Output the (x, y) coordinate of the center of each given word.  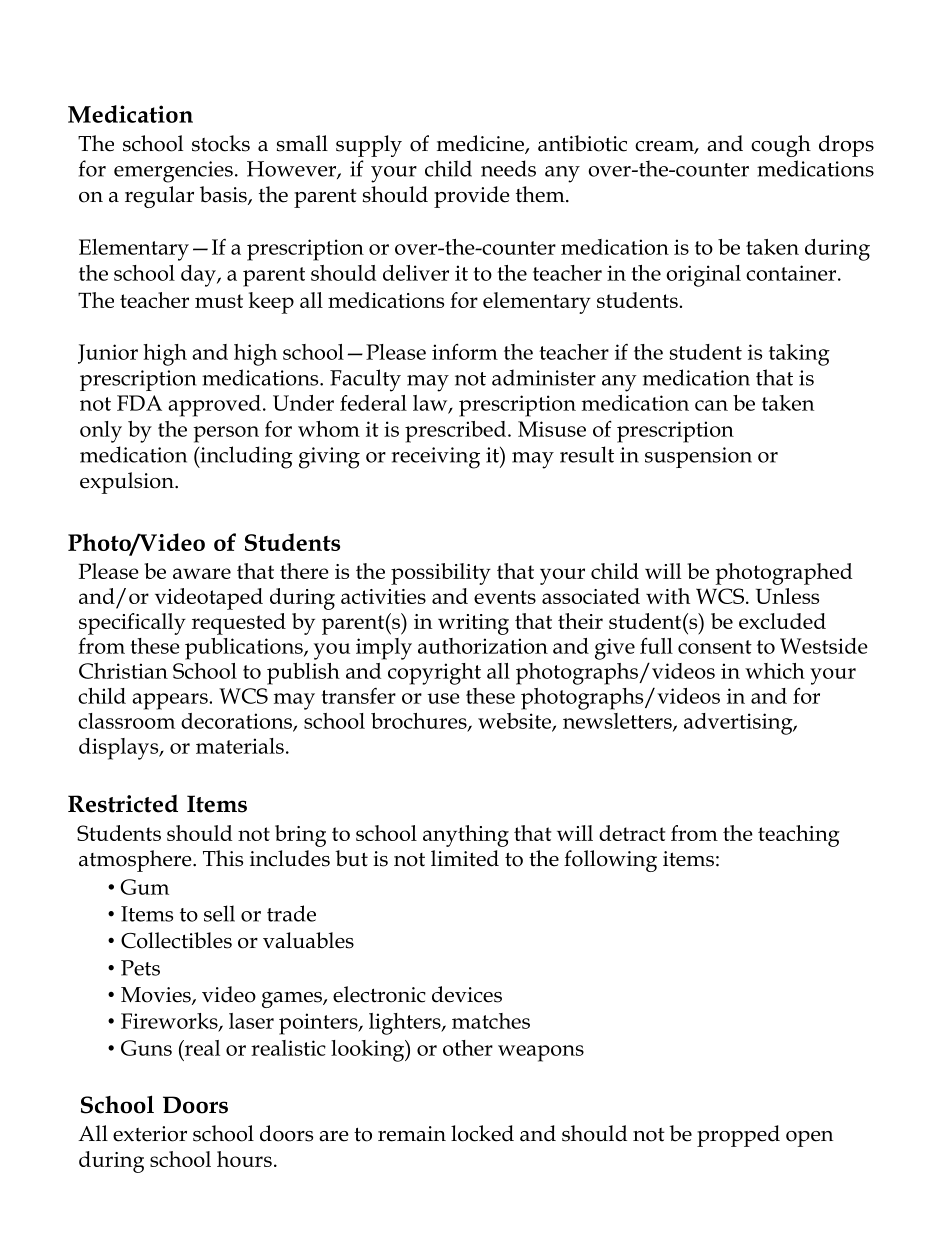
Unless (787, 596)
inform (465, 351)
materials (240, 746)
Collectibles (176, 940)
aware (202, 573)
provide (472, 197)
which (775, 671)
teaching (799, 836)
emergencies (173, 172)
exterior (150, 1134)
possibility (441, 574)
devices (467, 994)
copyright (434, 674)
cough (781, 146)
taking (799, 355)
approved (214, 406)
